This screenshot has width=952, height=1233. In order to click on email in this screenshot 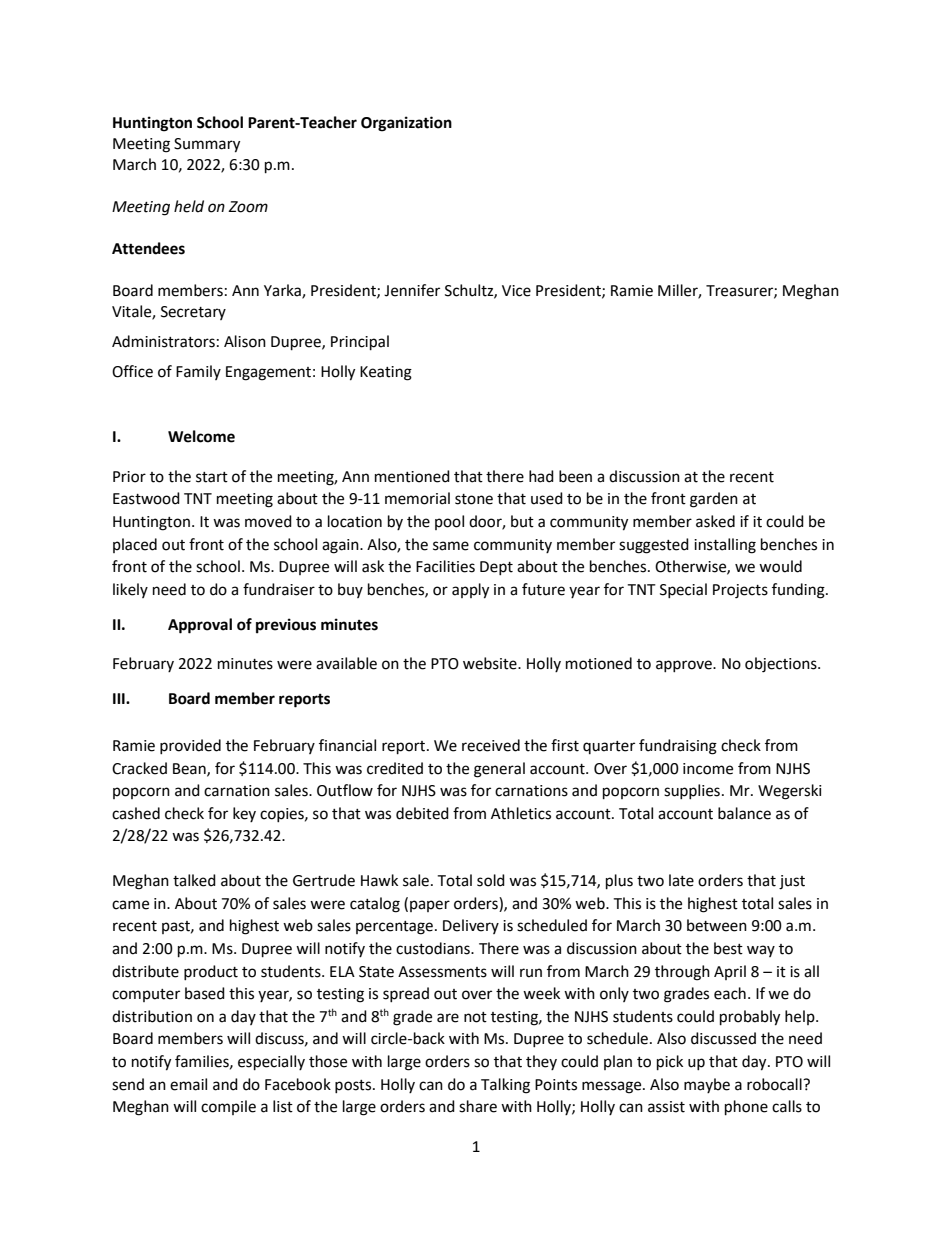, I will do `click(188, 1084)`.
